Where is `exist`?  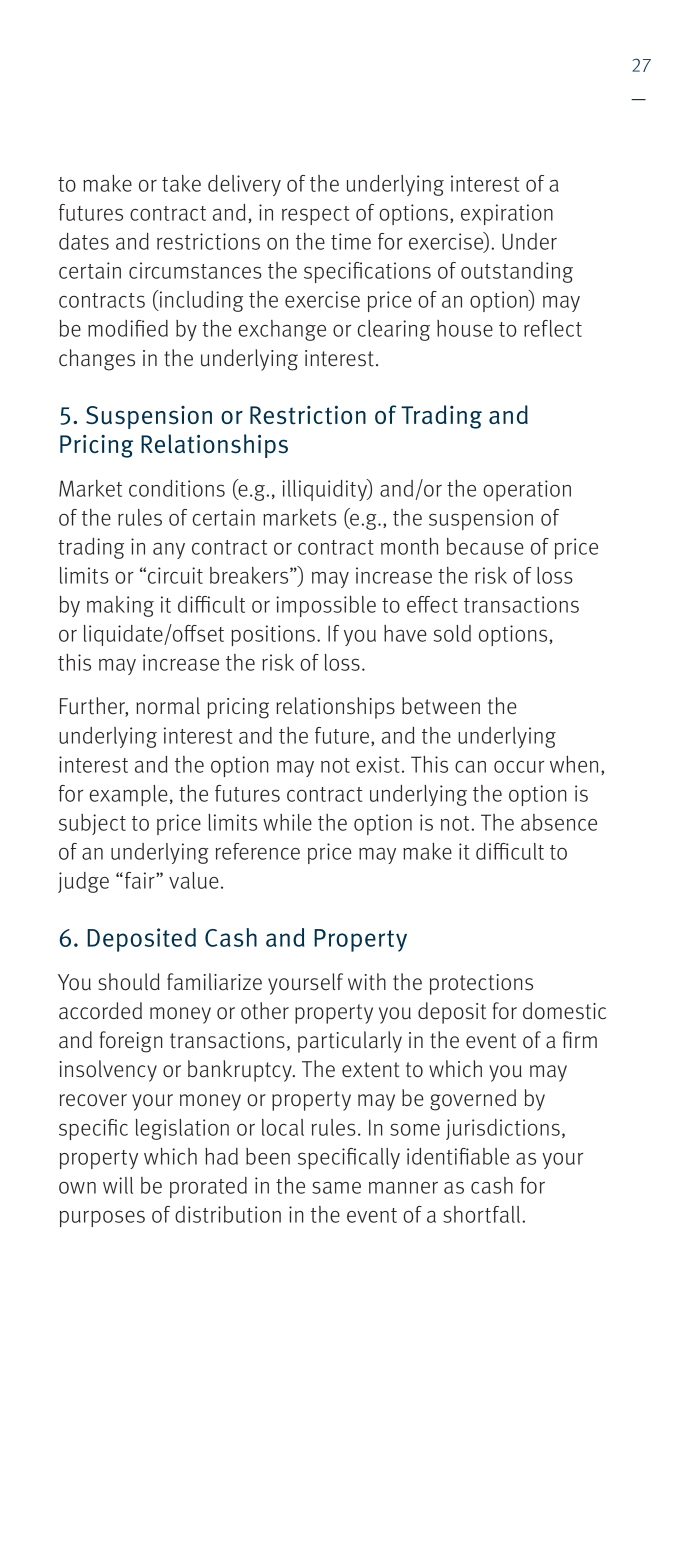
exist is located at coordinates (378, 764).
